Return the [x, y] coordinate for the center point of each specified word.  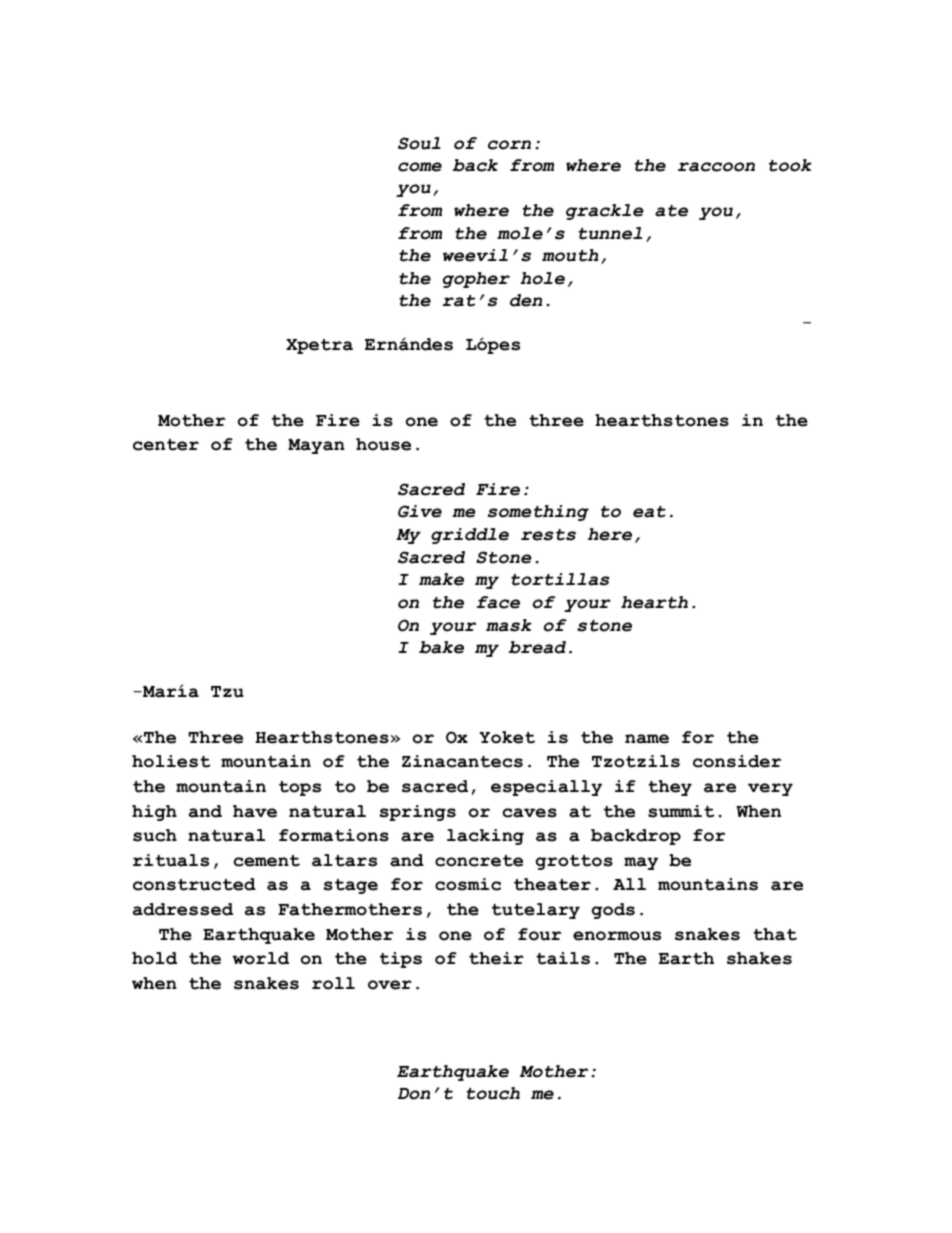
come [420, 167]
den [526, 300]
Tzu [227, 692]
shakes [759, 958]
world [260, 958]
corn [509, 145]
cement [267, 861]
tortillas [560, 579]
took [790, 165]
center [166, 445]
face [498, 602]
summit [681, 811]
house [383, 444]
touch [493, 1093]
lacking [485, 837]
